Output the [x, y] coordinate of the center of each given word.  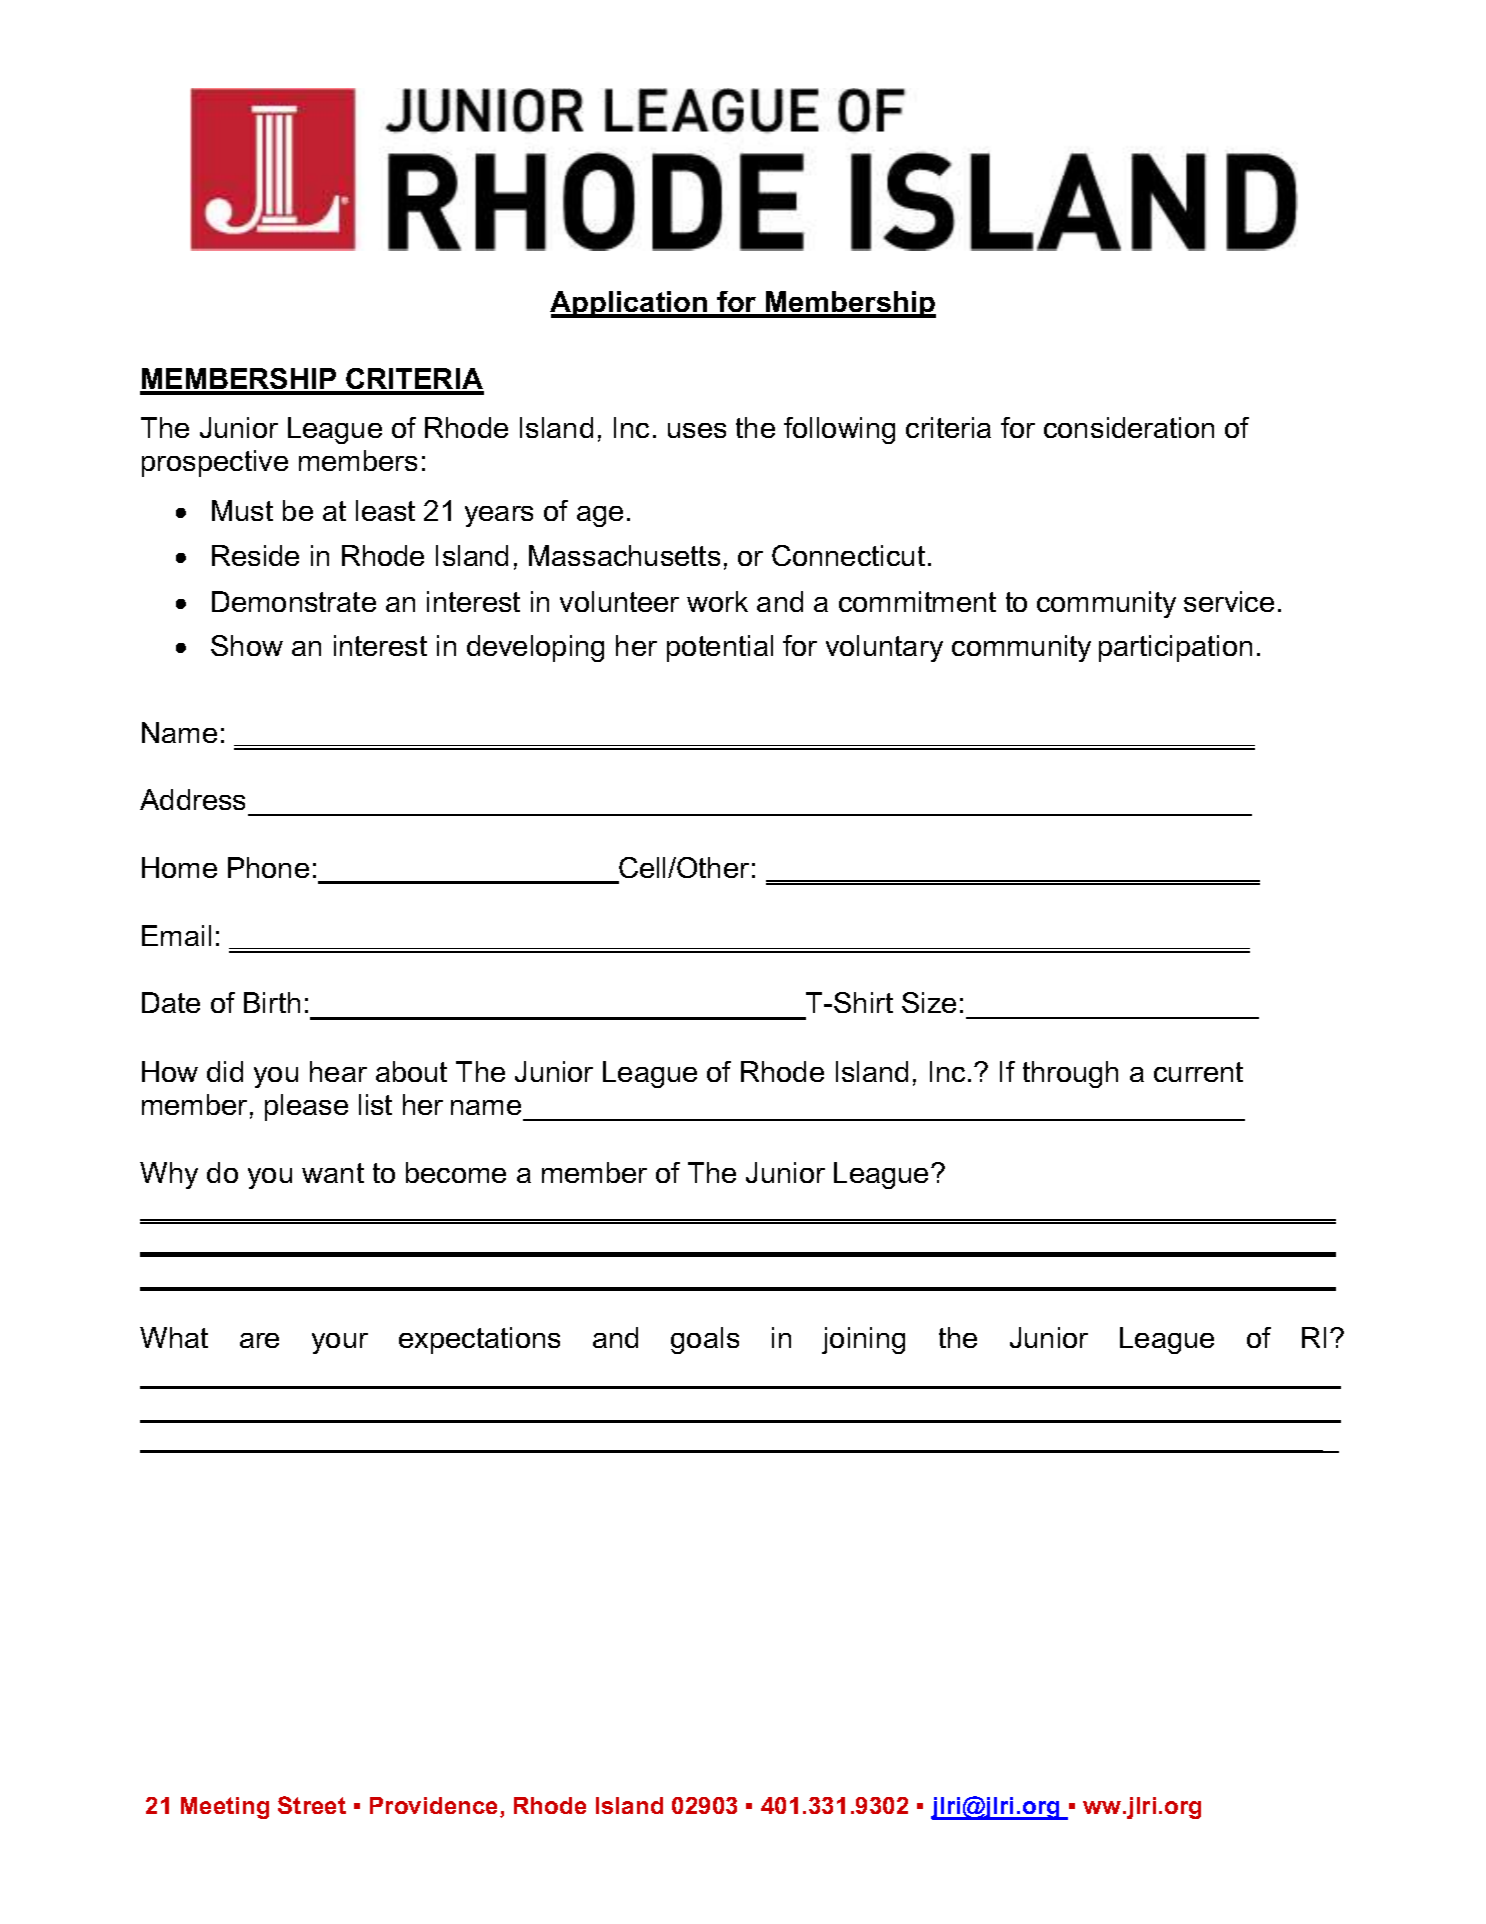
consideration [1129, 427]
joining [863, 1340]
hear [338, 1071]
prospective [215, 463]
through [1070, 1074]
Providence [435, 1807]
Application [630, 304]
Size [929, 1002]
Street [312, 1805]
